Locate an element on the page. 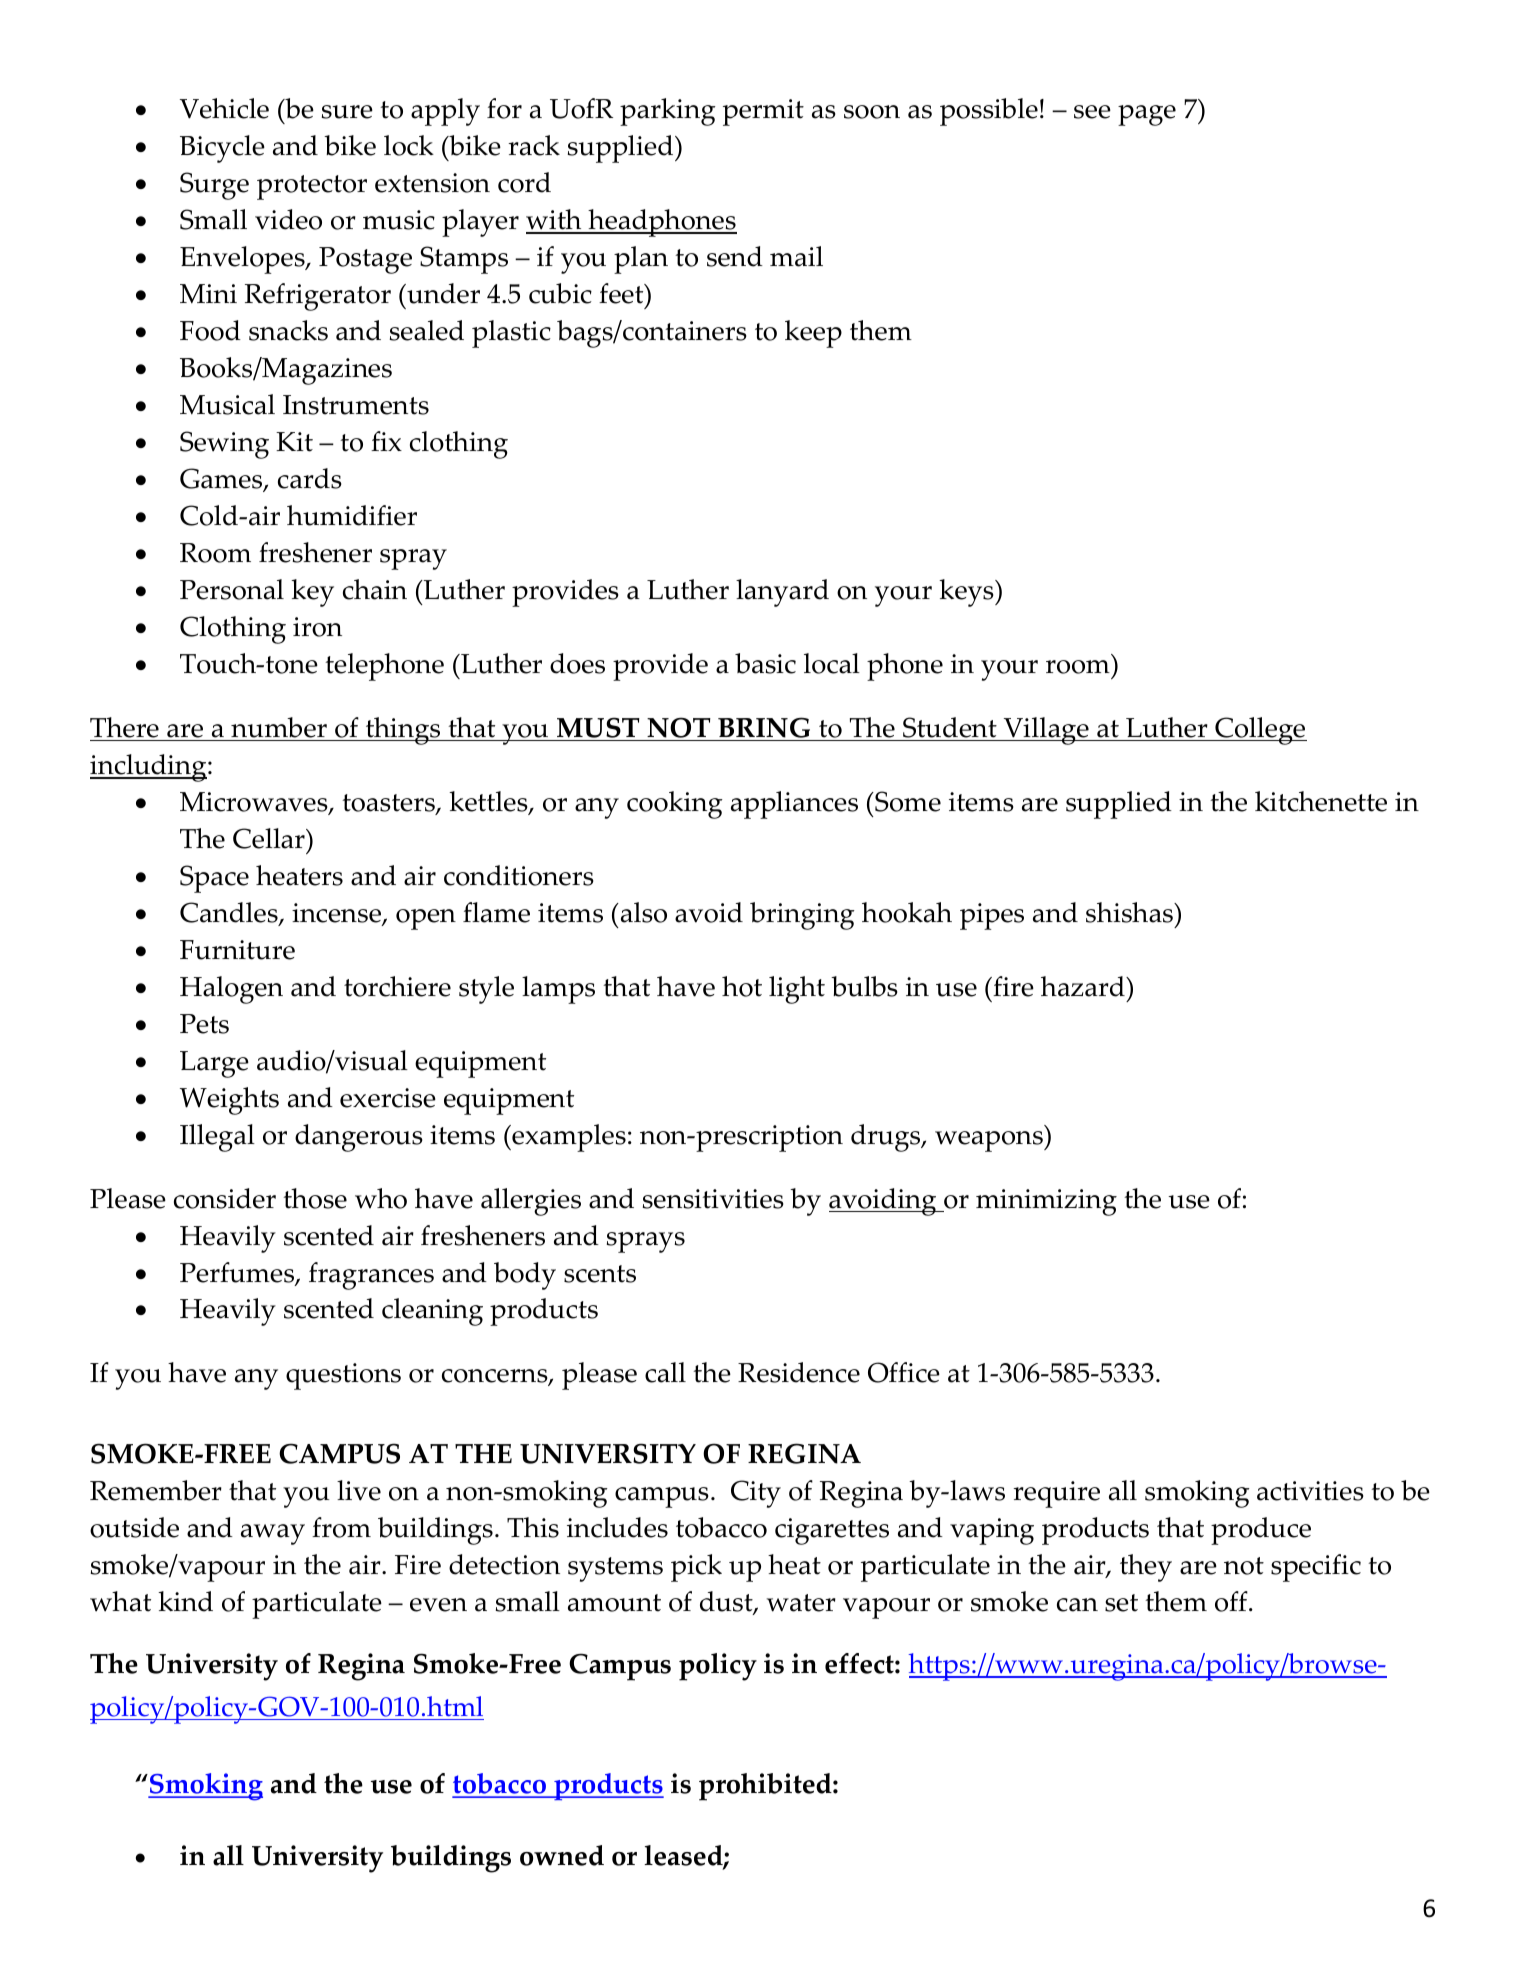 Image resolution: width=1526 pixels, height=1974 pixels. require is located at coordinates (1056, 1494).
